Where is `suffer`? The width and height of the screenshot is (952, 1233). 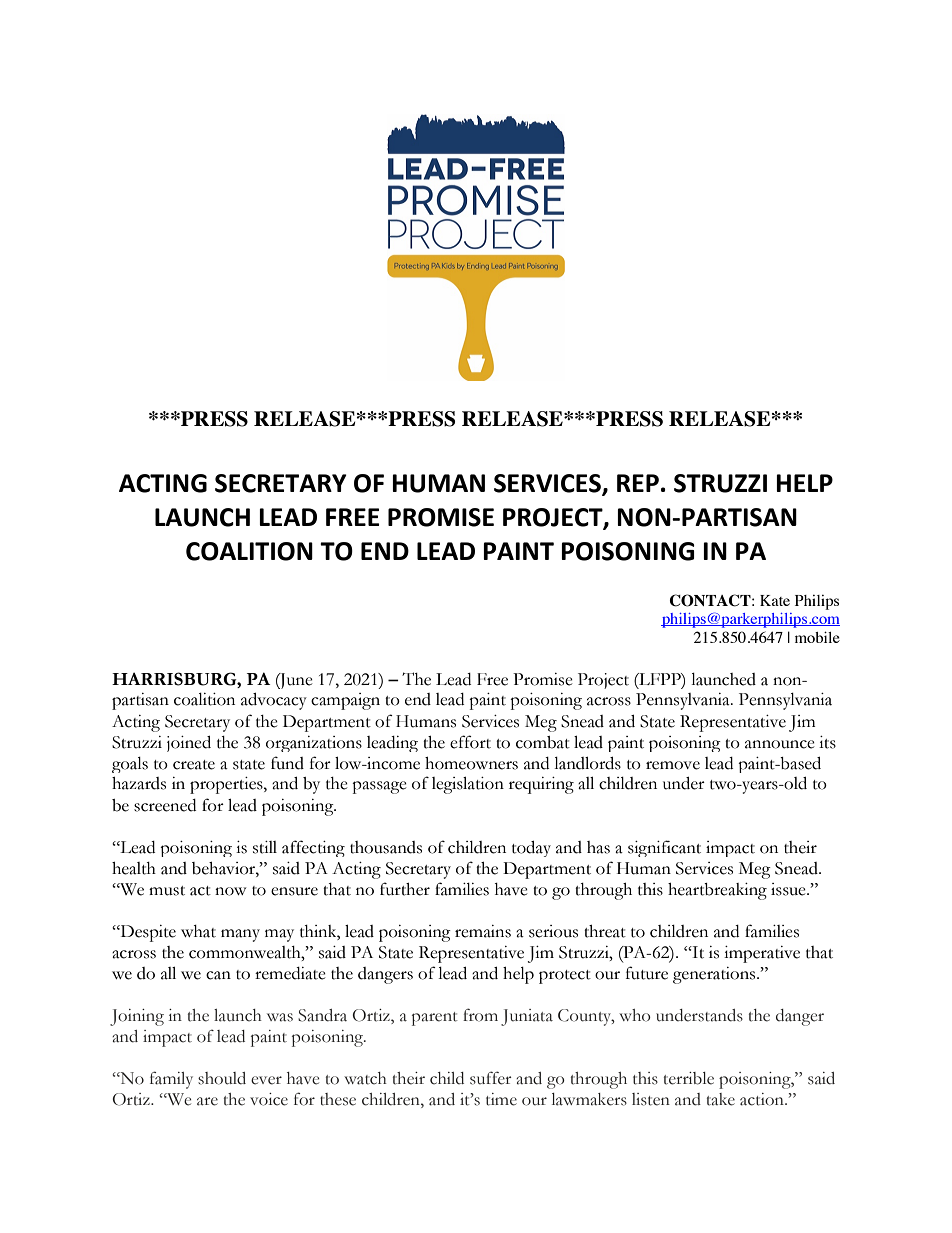
suffer is located at coordinates (491, 1078).
